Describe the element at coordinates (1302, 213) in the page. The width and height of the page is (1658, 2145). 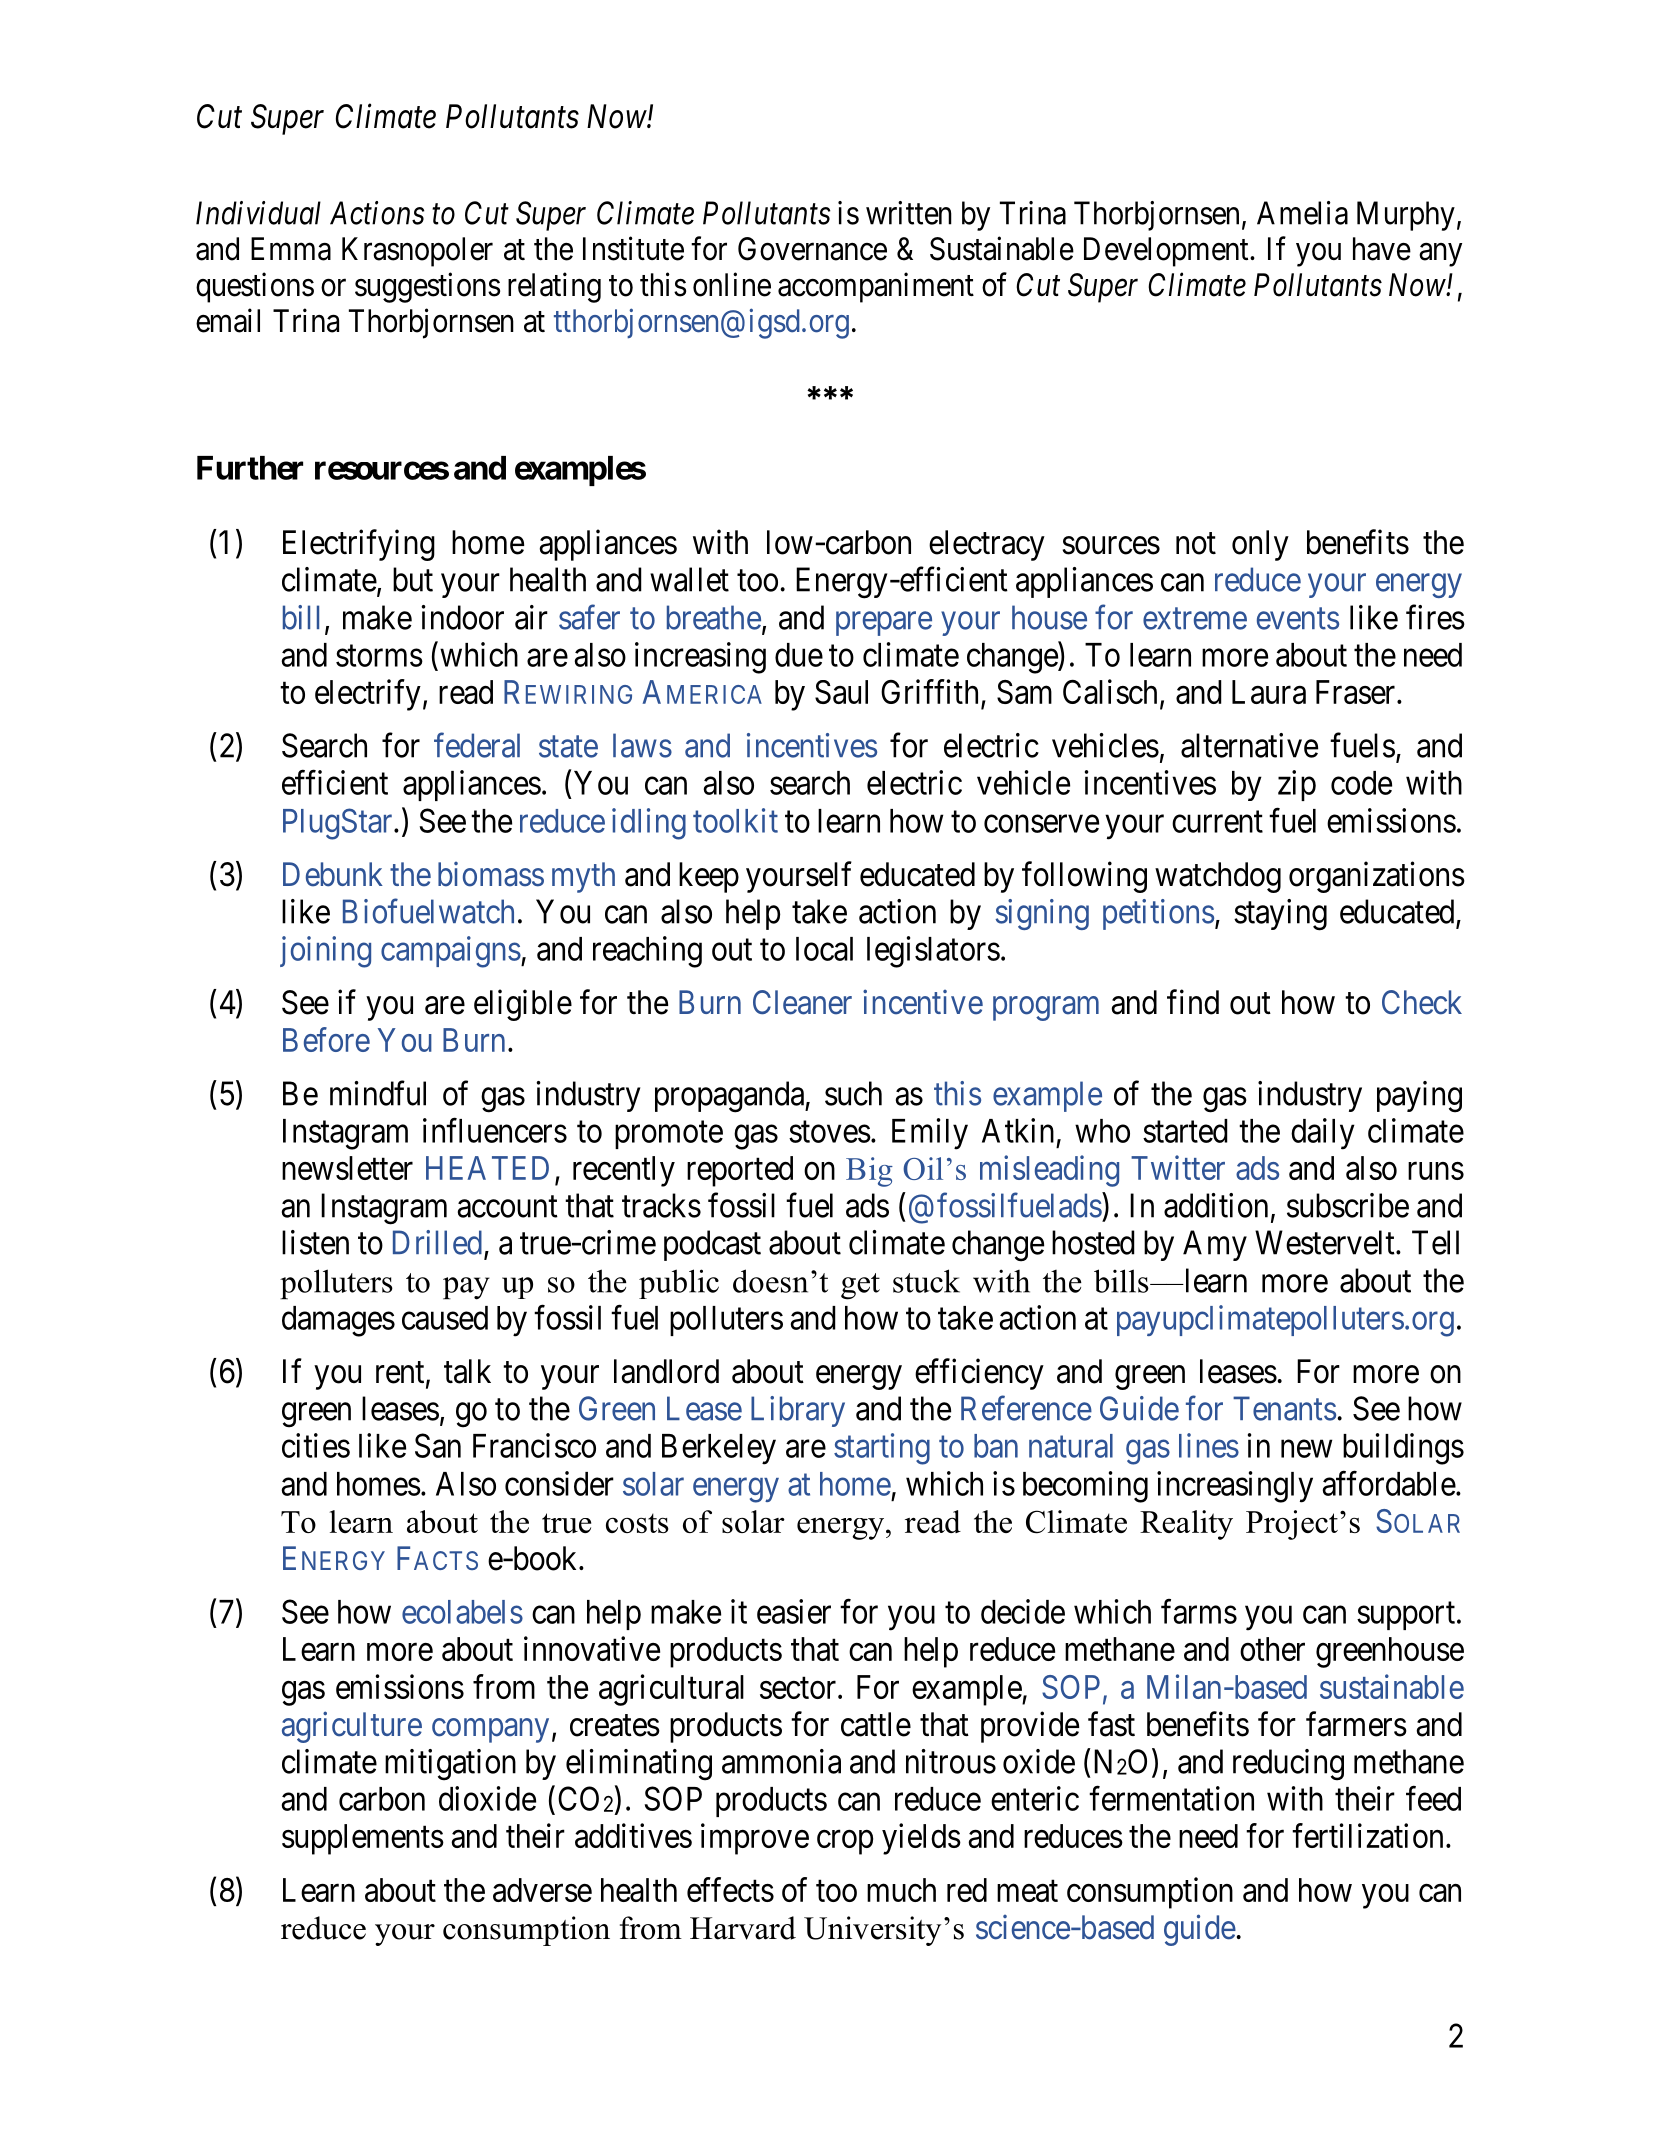
I see `Amelia` at that location.
